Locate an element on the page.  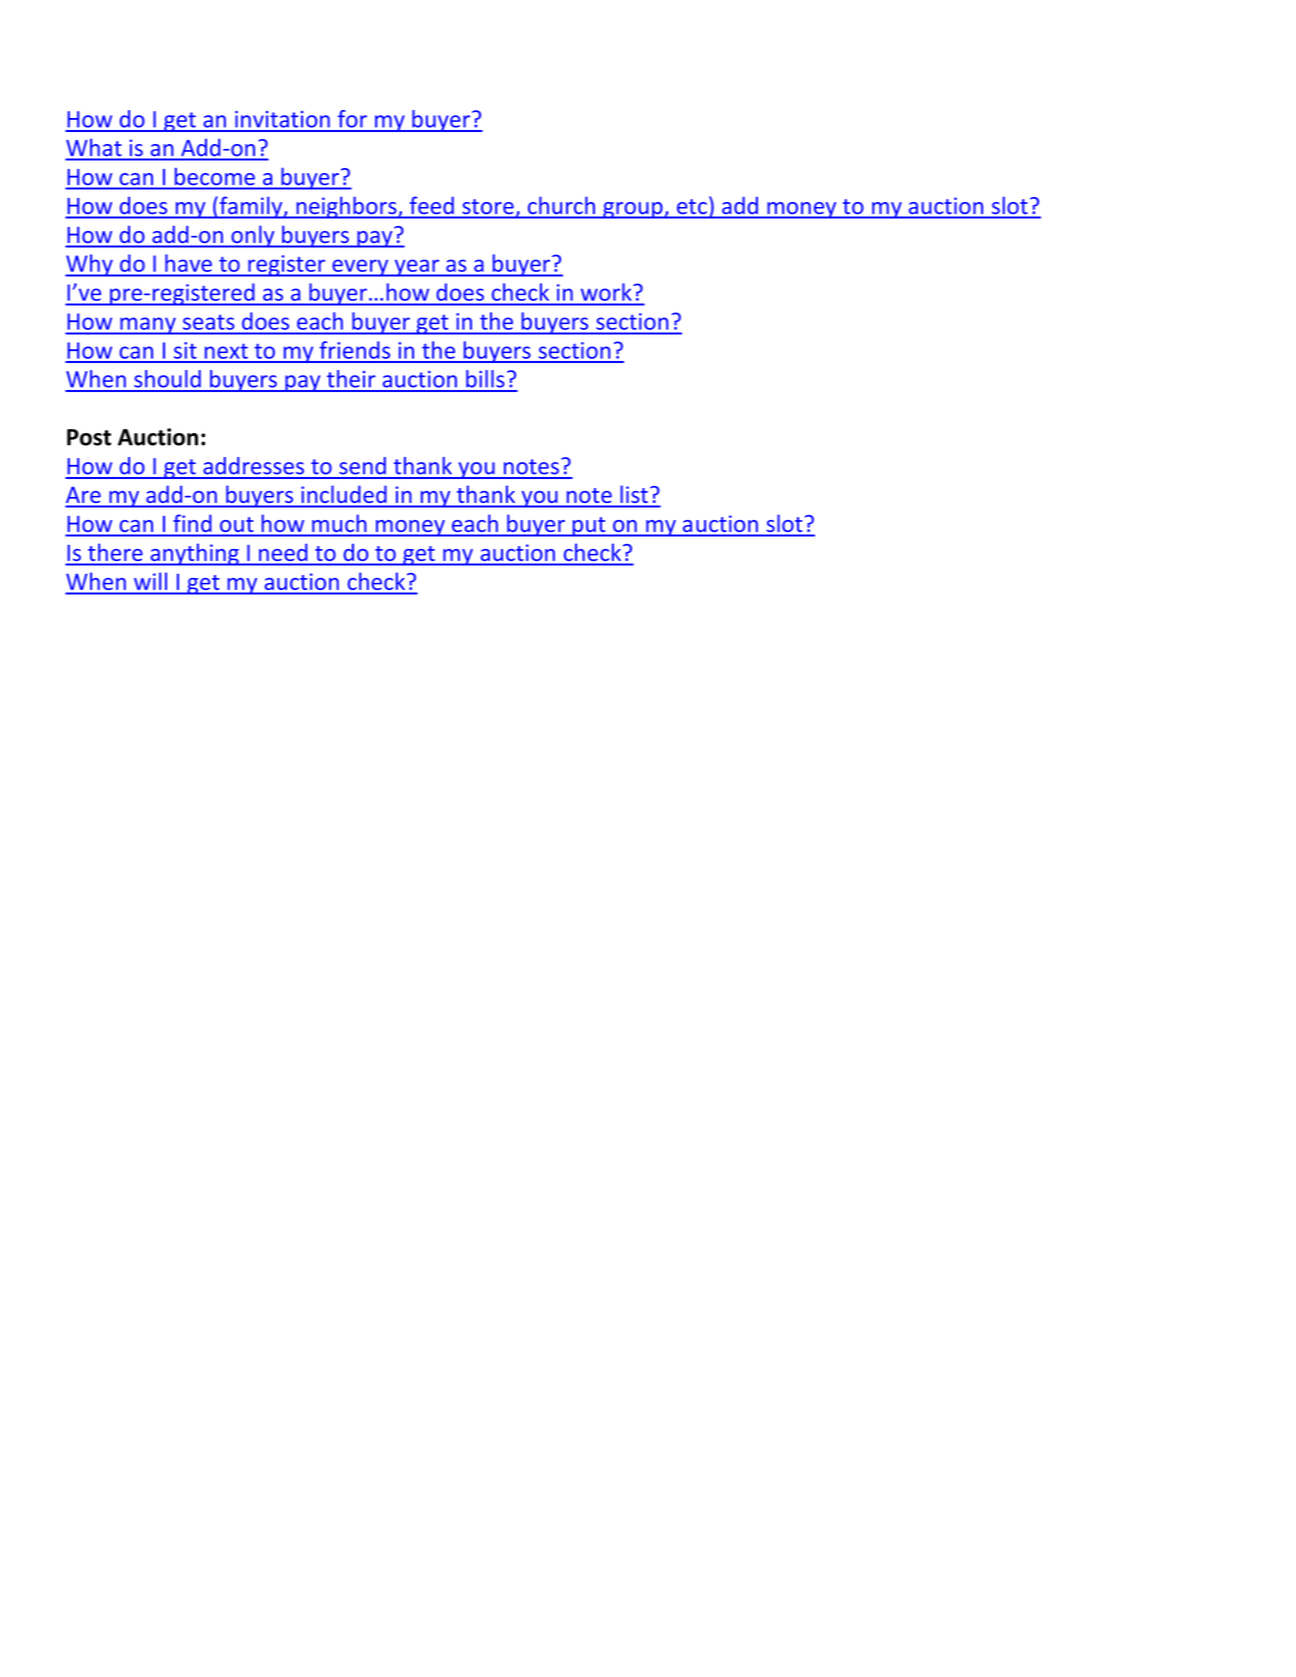
work is located at coordinates (606, 292).
